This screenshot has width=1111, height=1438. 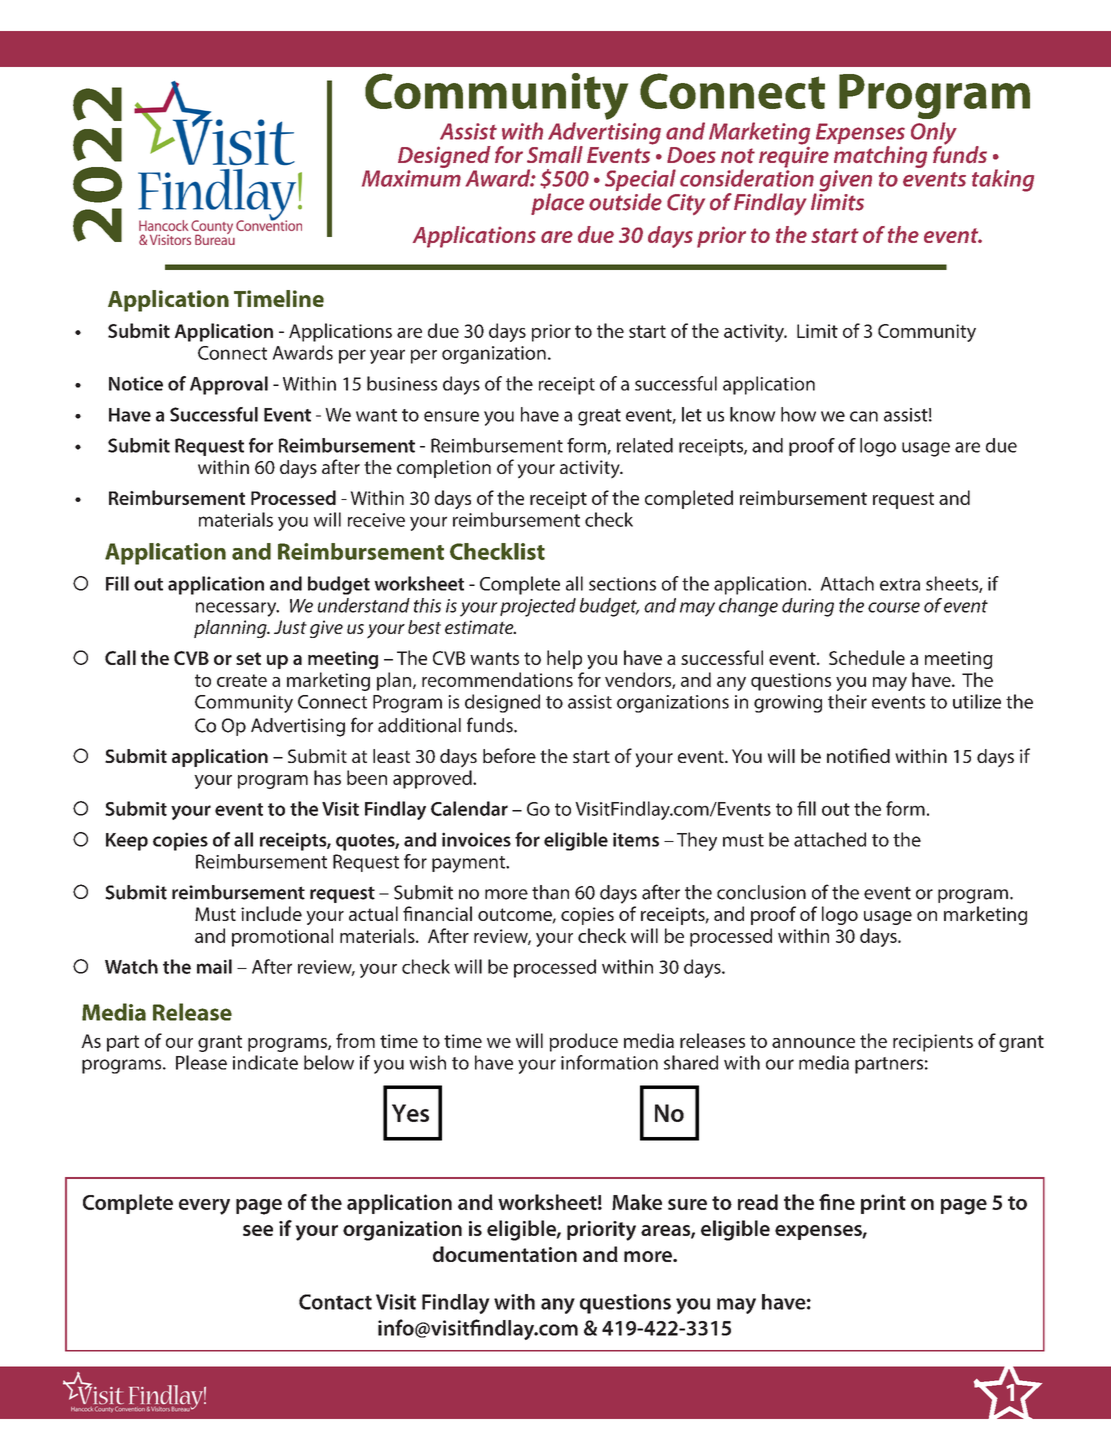 I want to click on create, so click(x=242, y=680).
